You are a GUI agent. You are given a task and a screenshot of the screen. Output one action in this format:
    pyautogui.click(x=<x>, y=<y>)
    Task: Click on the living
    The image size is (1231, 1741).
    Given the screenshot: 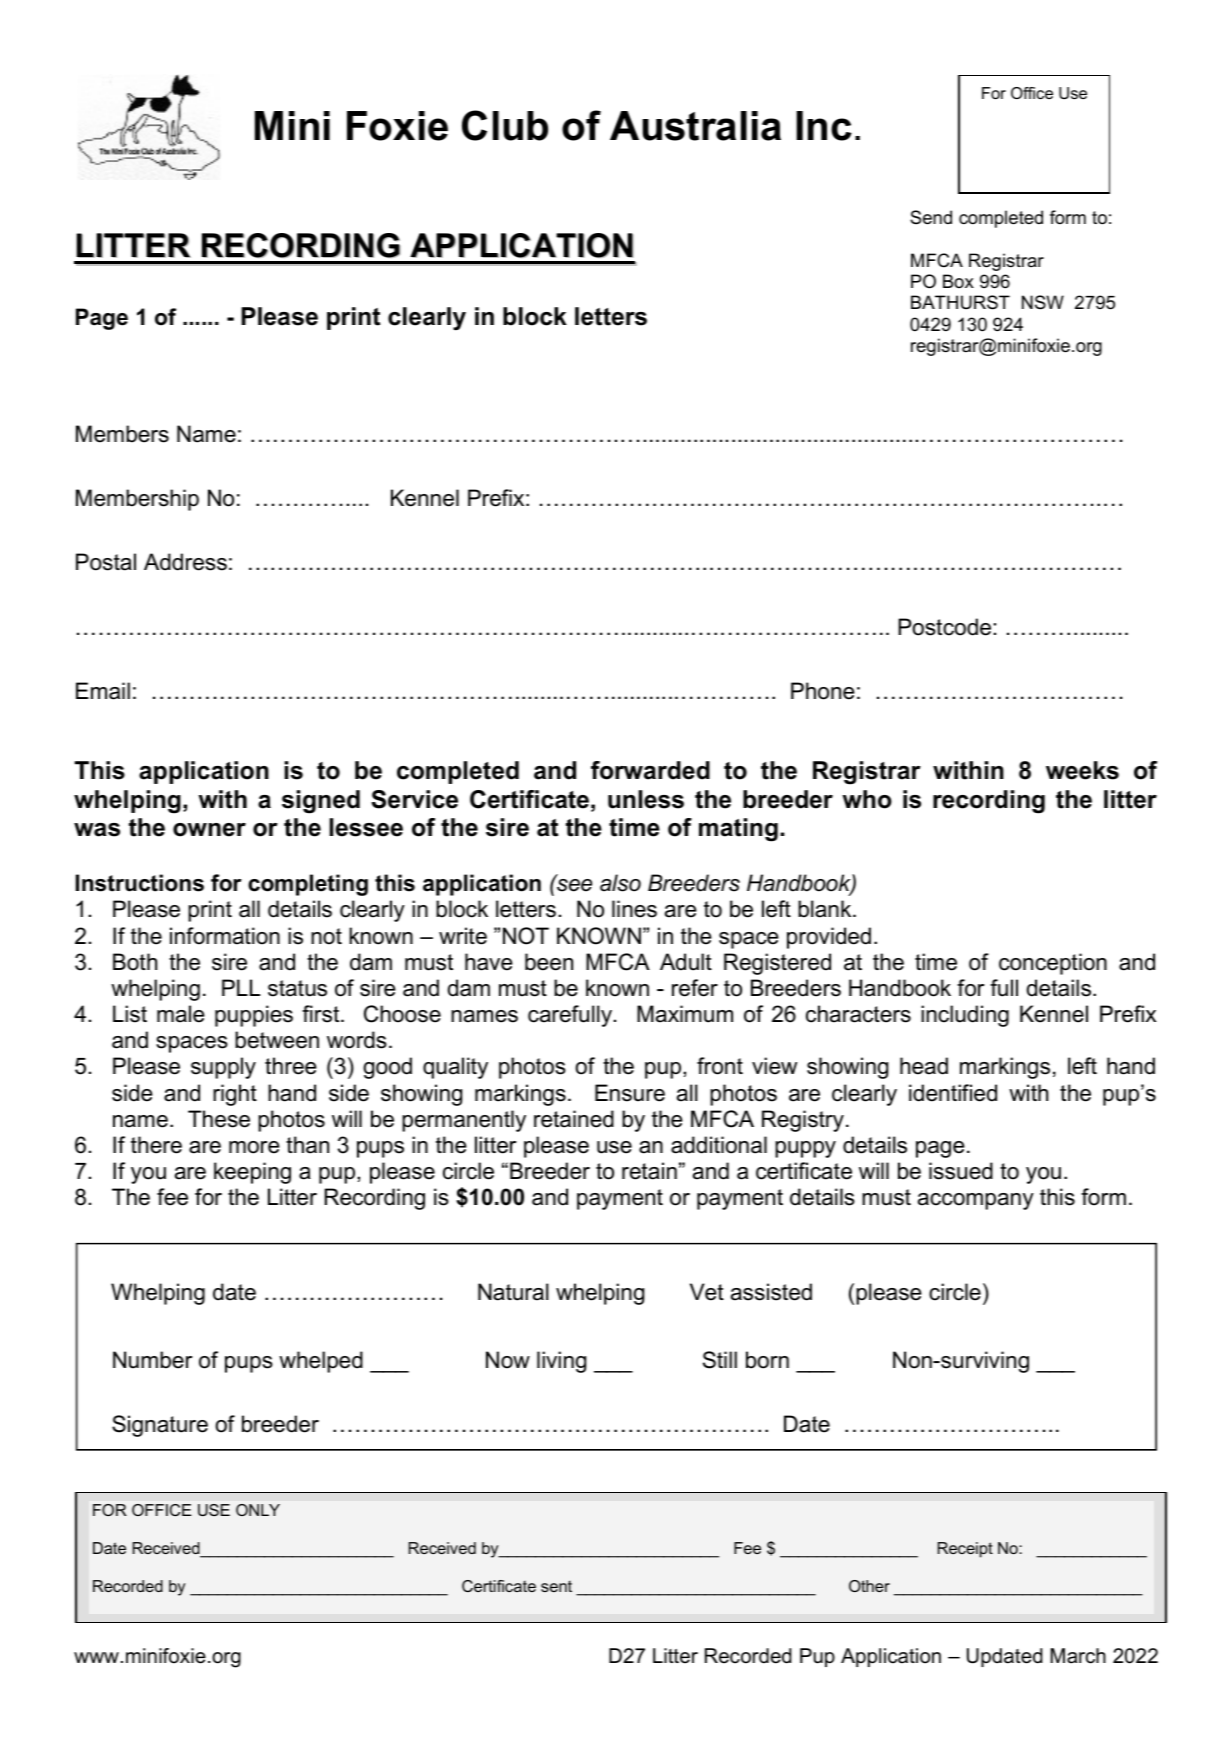 What is the action you would take?
    pyautogui.click(x=561, y=1362)
